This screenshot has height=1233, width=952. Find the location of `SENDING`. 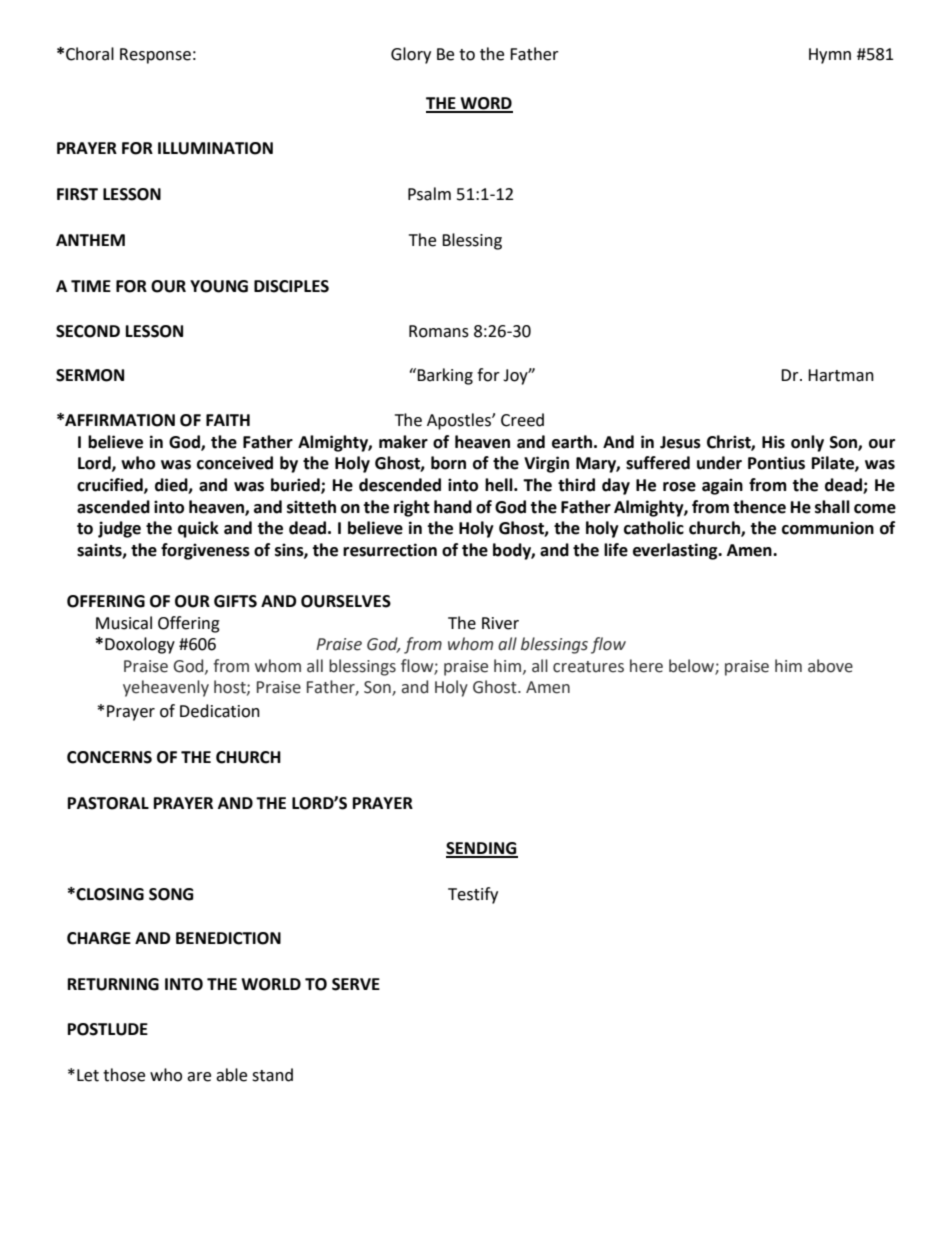

SENDING is located at coordinates (482, 849).
